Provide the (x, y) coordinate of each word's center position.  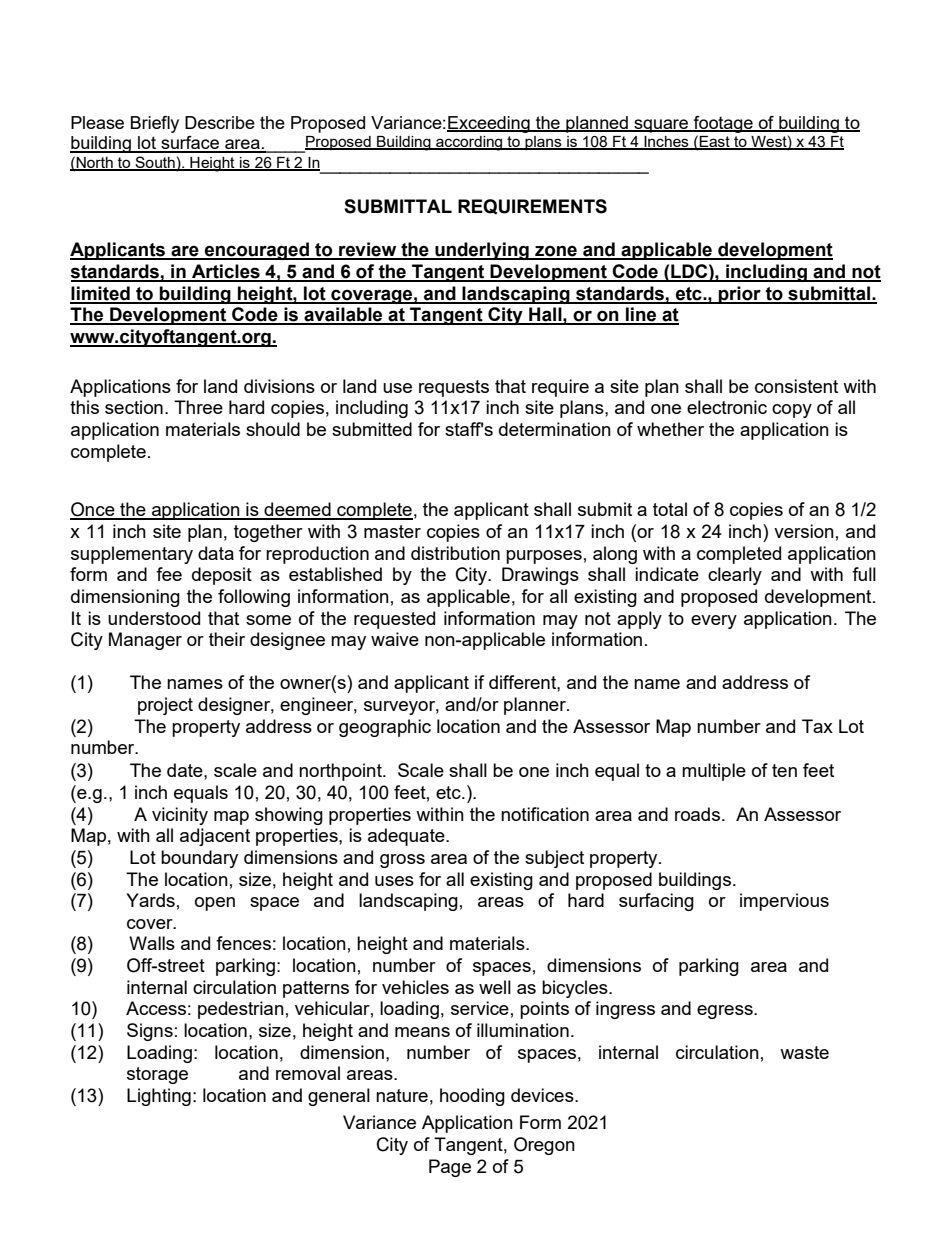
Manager (145, 641)
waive (395, 639)
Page (450, 1168)
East (715, 143)
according (469, 143)
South (155, 163)
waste (804, 1052)
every (714, 622)
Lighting (159, 1097)
